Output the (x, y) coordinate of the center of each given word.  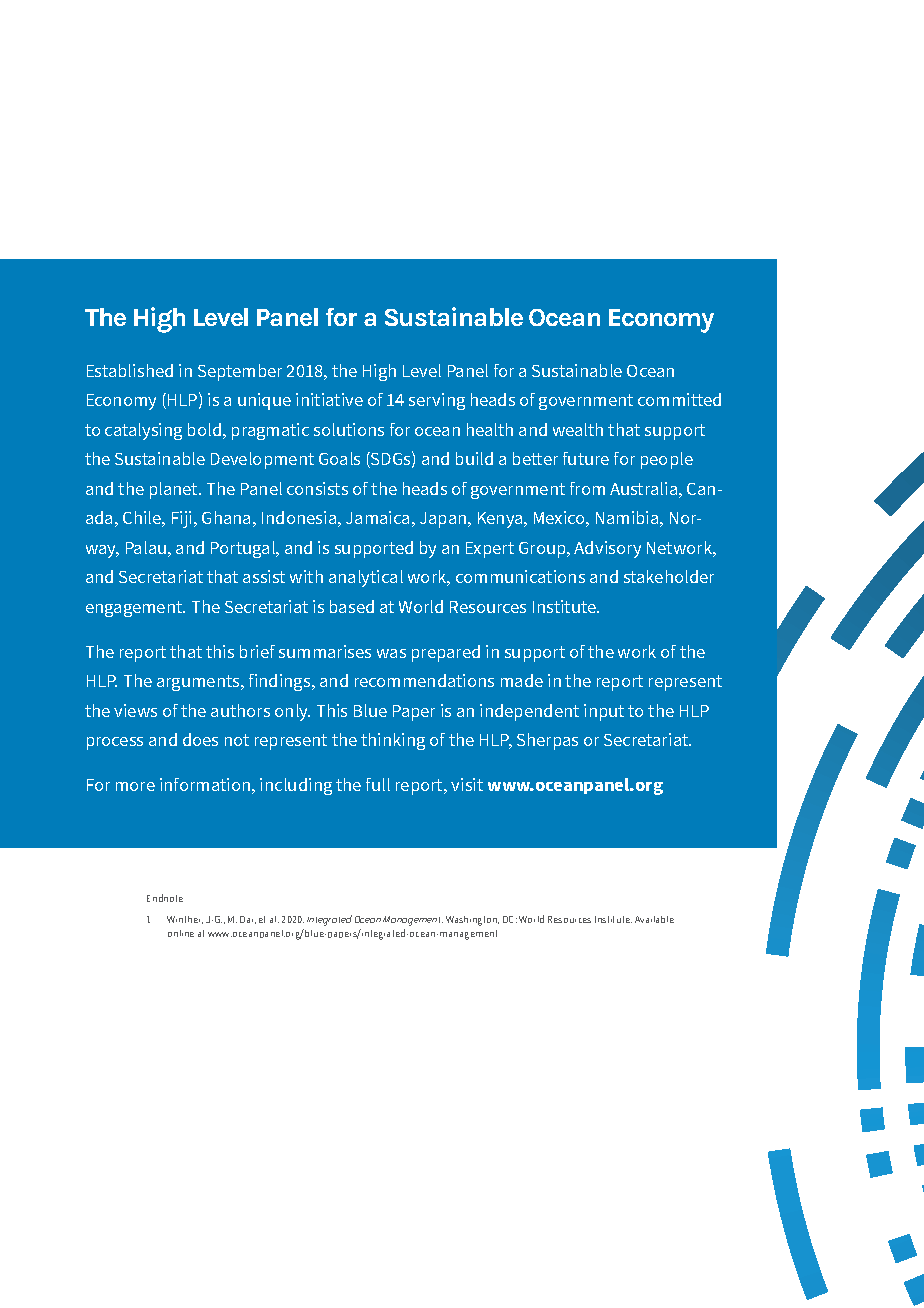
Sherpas (547, 741)
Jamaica (377, 517)
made (522, 680)
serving (437, 401)
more (135, 786)
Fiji (183, 519)
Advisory (607, 549)
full (378, 784)
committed (679, 399)
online (181, 933)
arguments (199, 683)
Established (130, 370)
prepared (446, 653)
